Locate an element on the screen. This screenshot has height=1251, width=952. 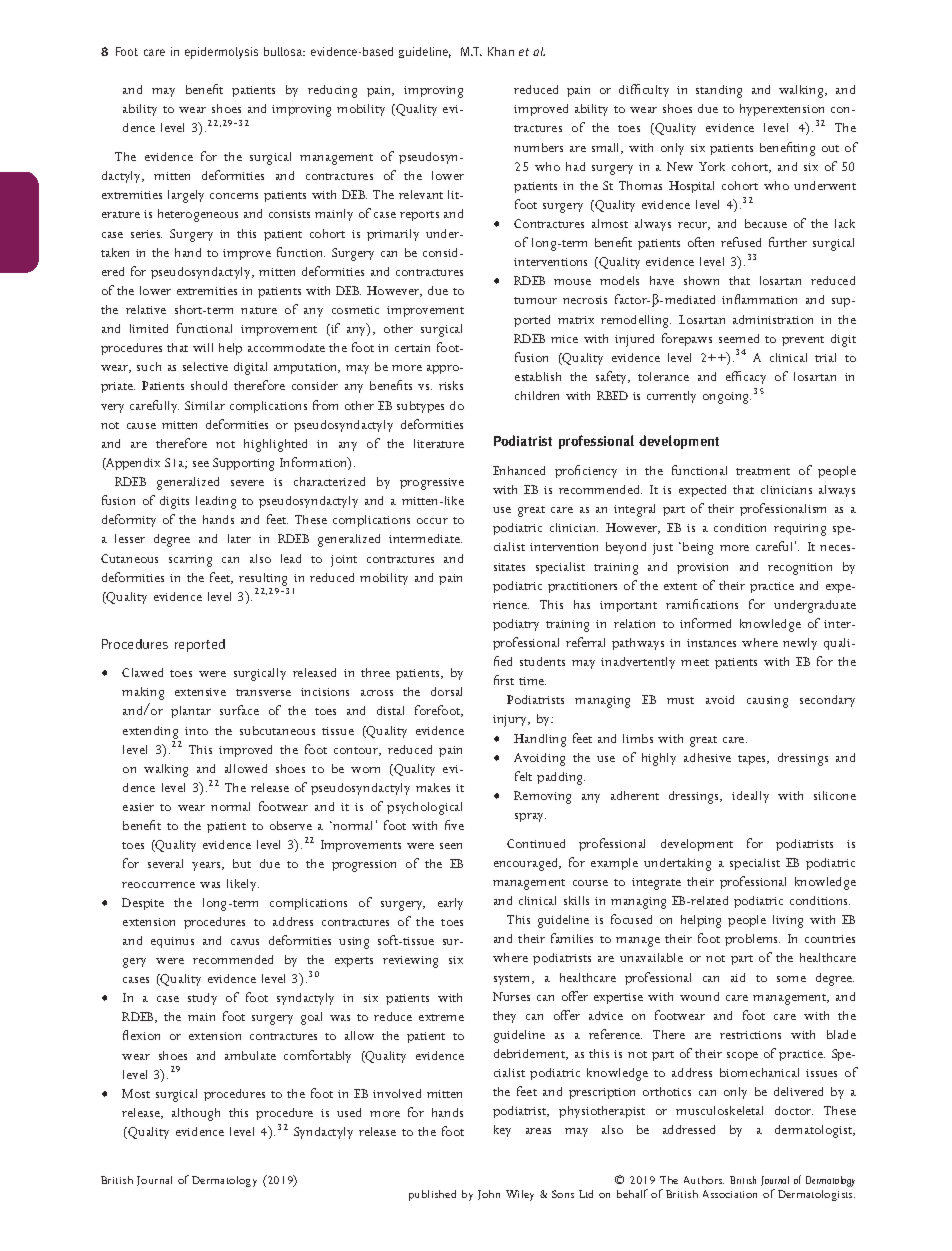
living is located at coordinates (788, 921).
